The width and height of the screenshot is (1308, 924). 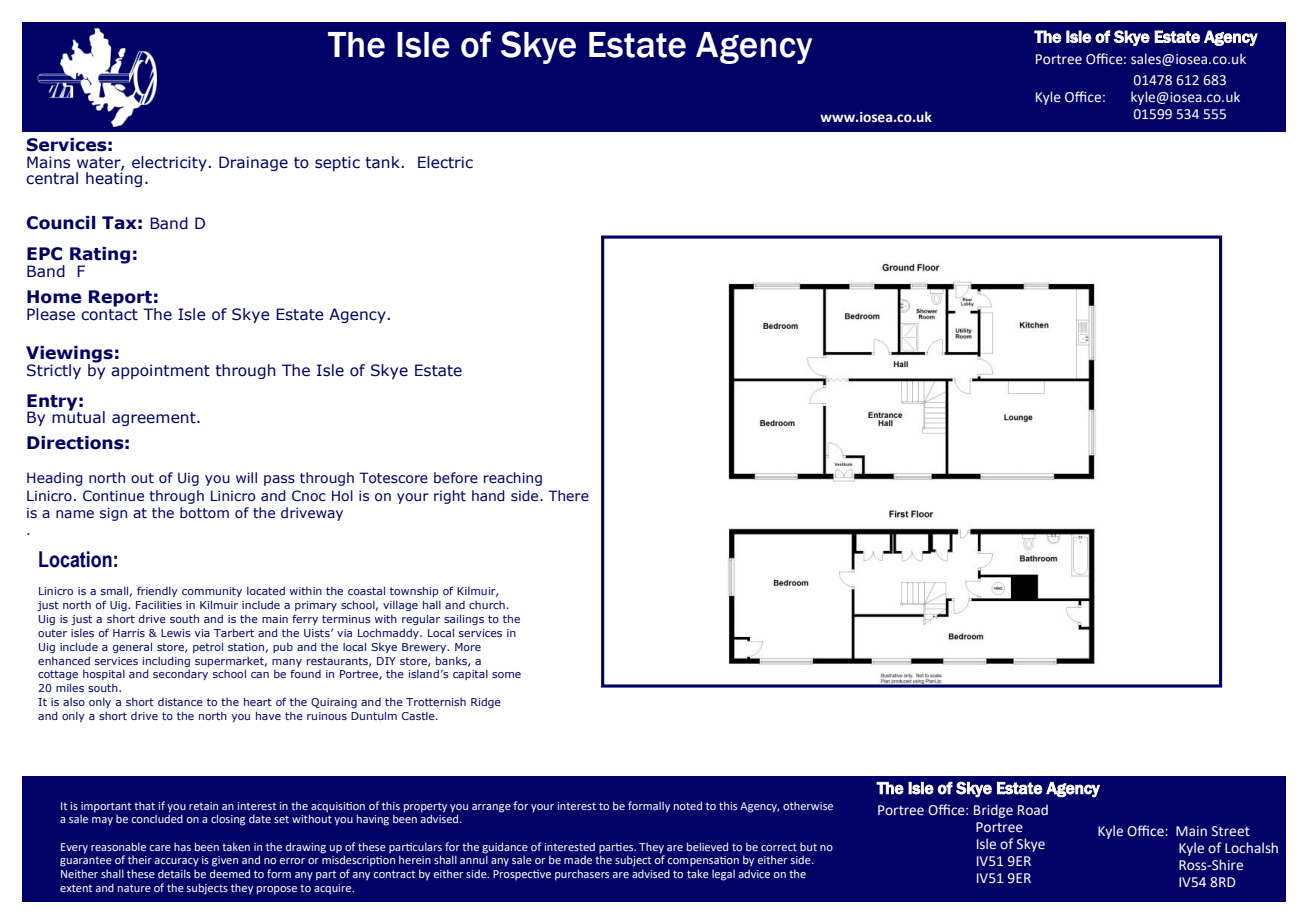 What do you see at coordinates (1231, 831) in the screenshot?
I see `Street` at bounding box center [1231, 831].
